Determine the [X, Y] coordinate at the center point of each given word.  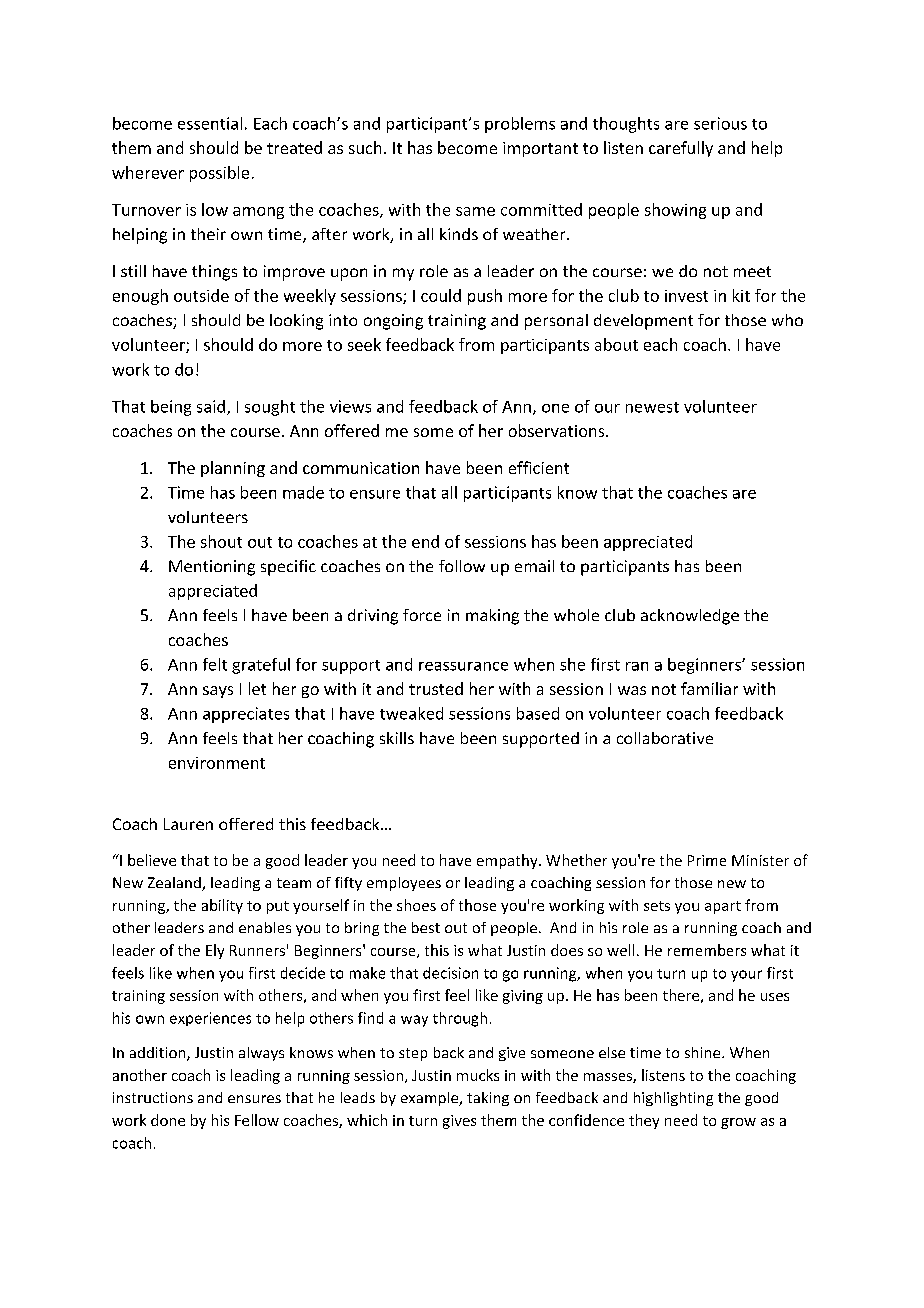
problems [520, 125]
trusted [436, 688]
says [218, 692]
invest [686, 296]
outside [201, 295]
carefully [681, 149]
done [168, 1120]
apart [723, 907]
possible [219, 174]
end [425, 541]
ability [222, 906]
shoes [416, 905]
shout [221, 541]
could [441, 295]
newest [652, 407]
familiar [709, 688]
